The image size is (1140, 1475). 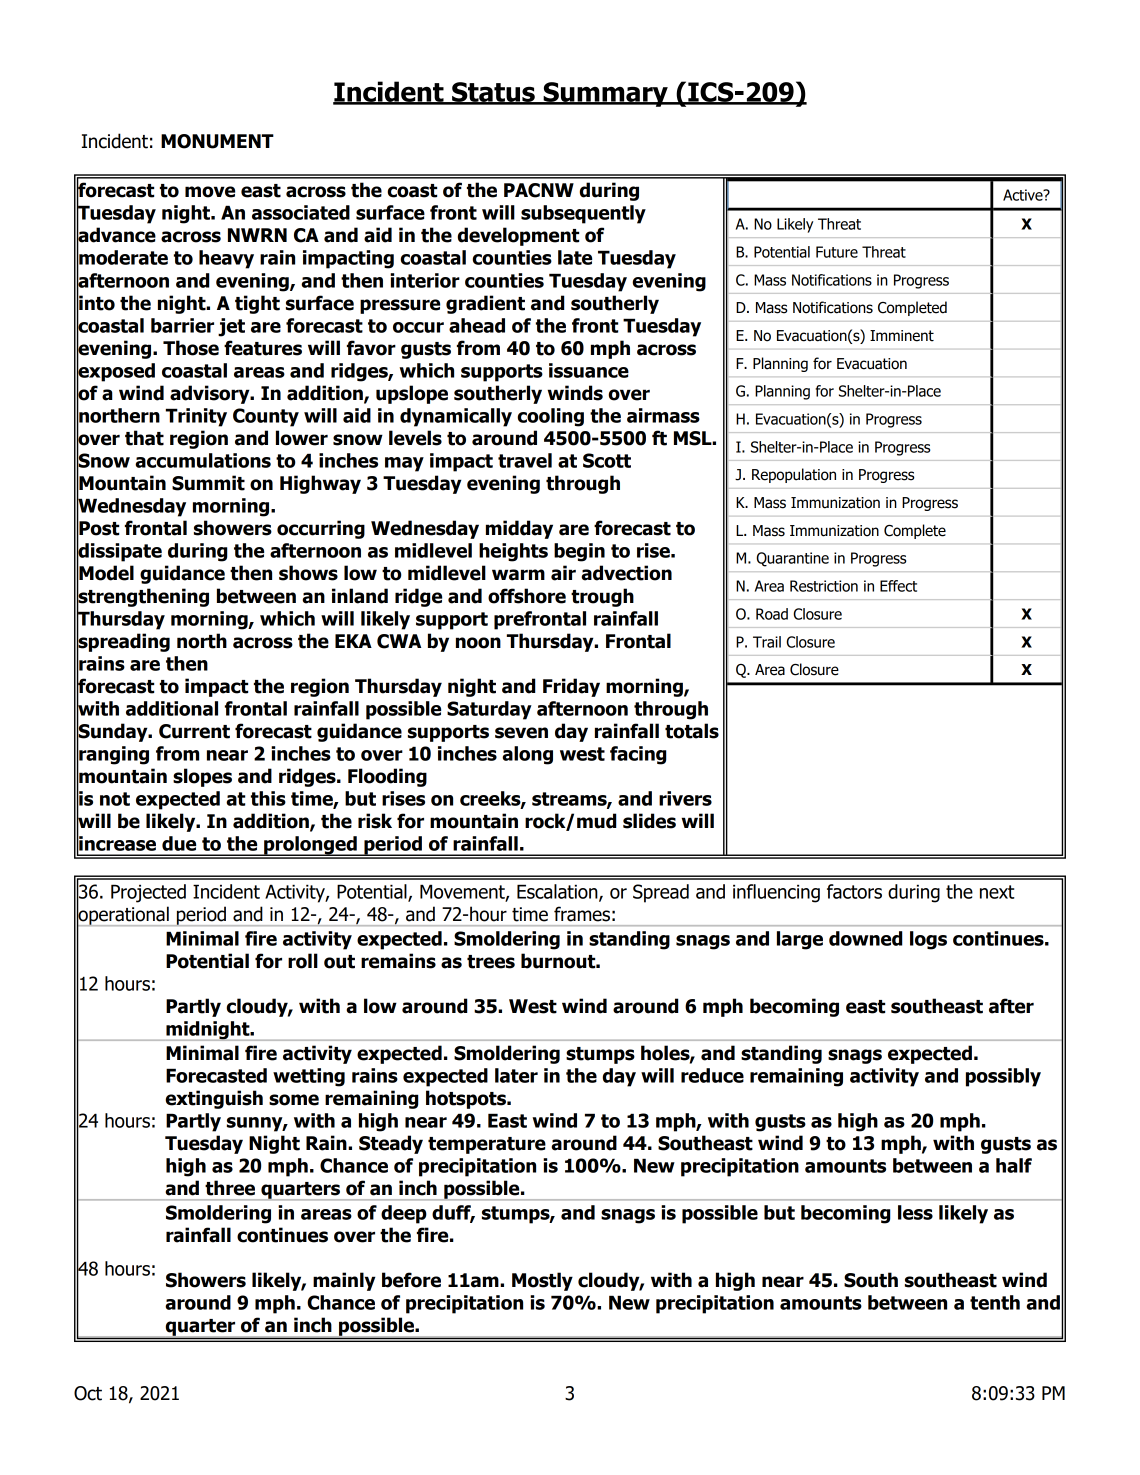 I want to click on Mostly, so click(x=542, y=1281).
